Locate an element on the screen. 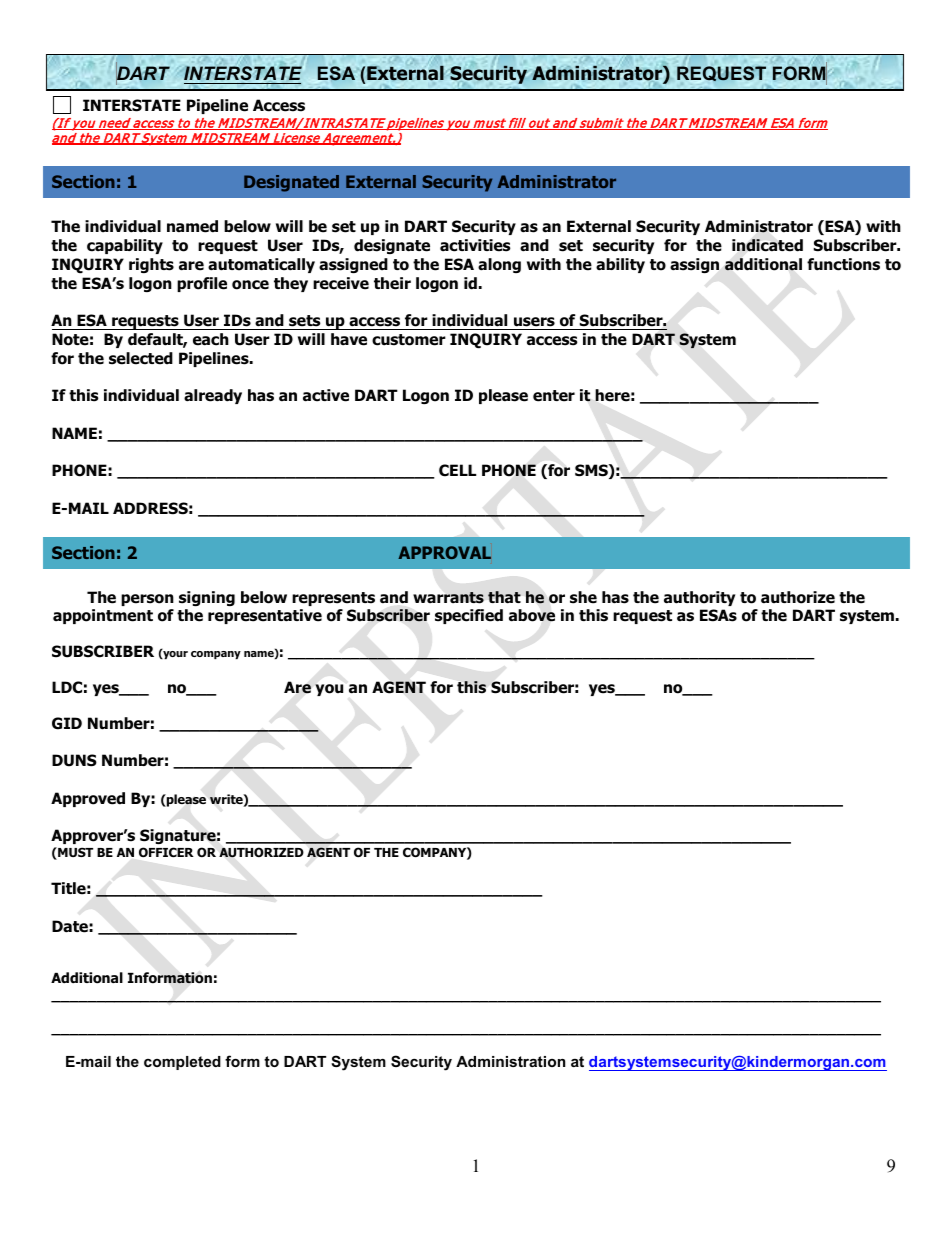 This screenshot has width=952, height=1233. indicated is located at coordinates (767, 245).
